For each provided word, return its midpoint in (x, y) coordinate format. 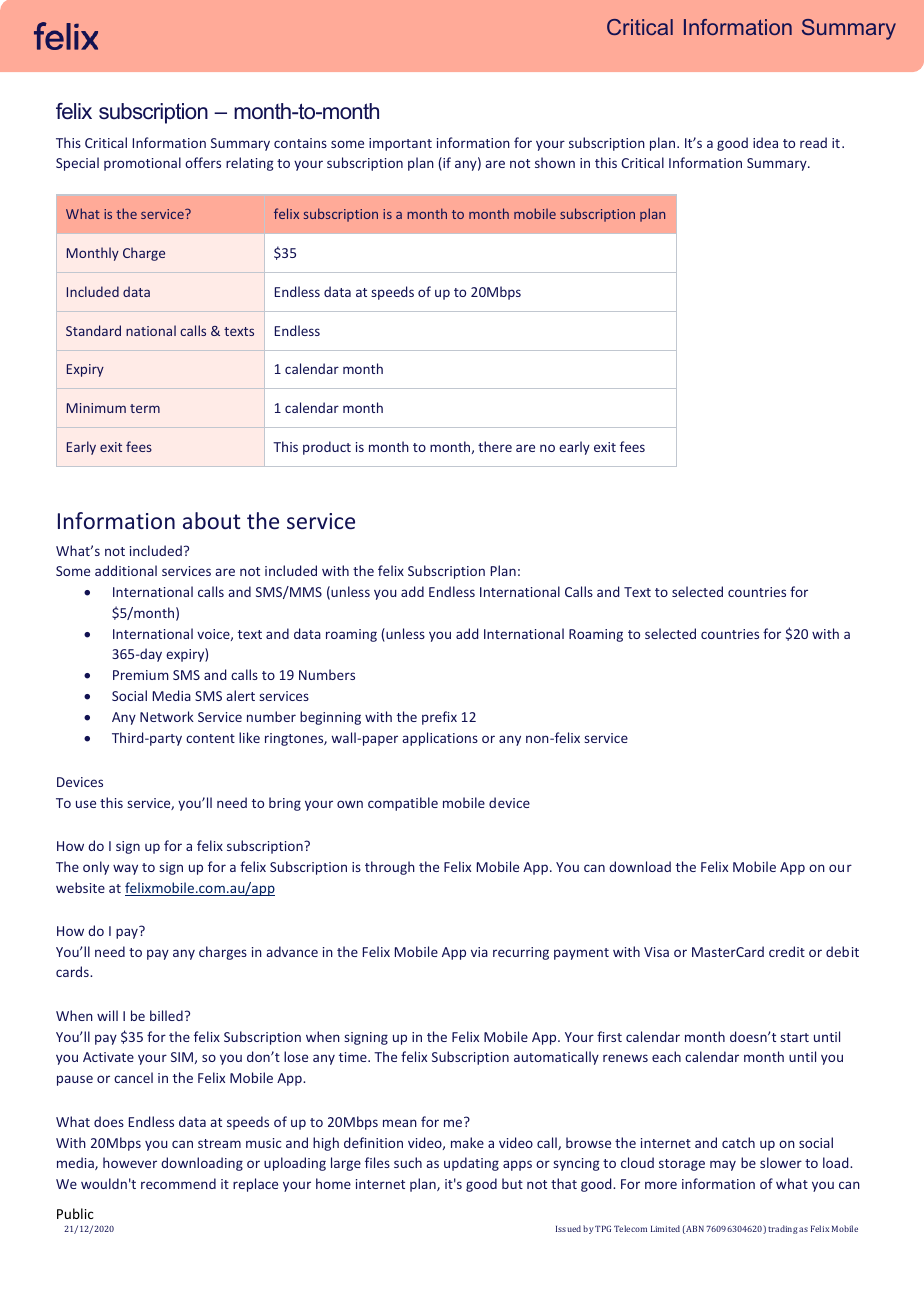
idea (765, 142)
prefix (439, 718)
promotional (142, 164)
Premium (141, 675)
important (400, 144)
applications (440, 739)
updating (471, 1164)
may (723, 1165)
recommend (178, 1183)
